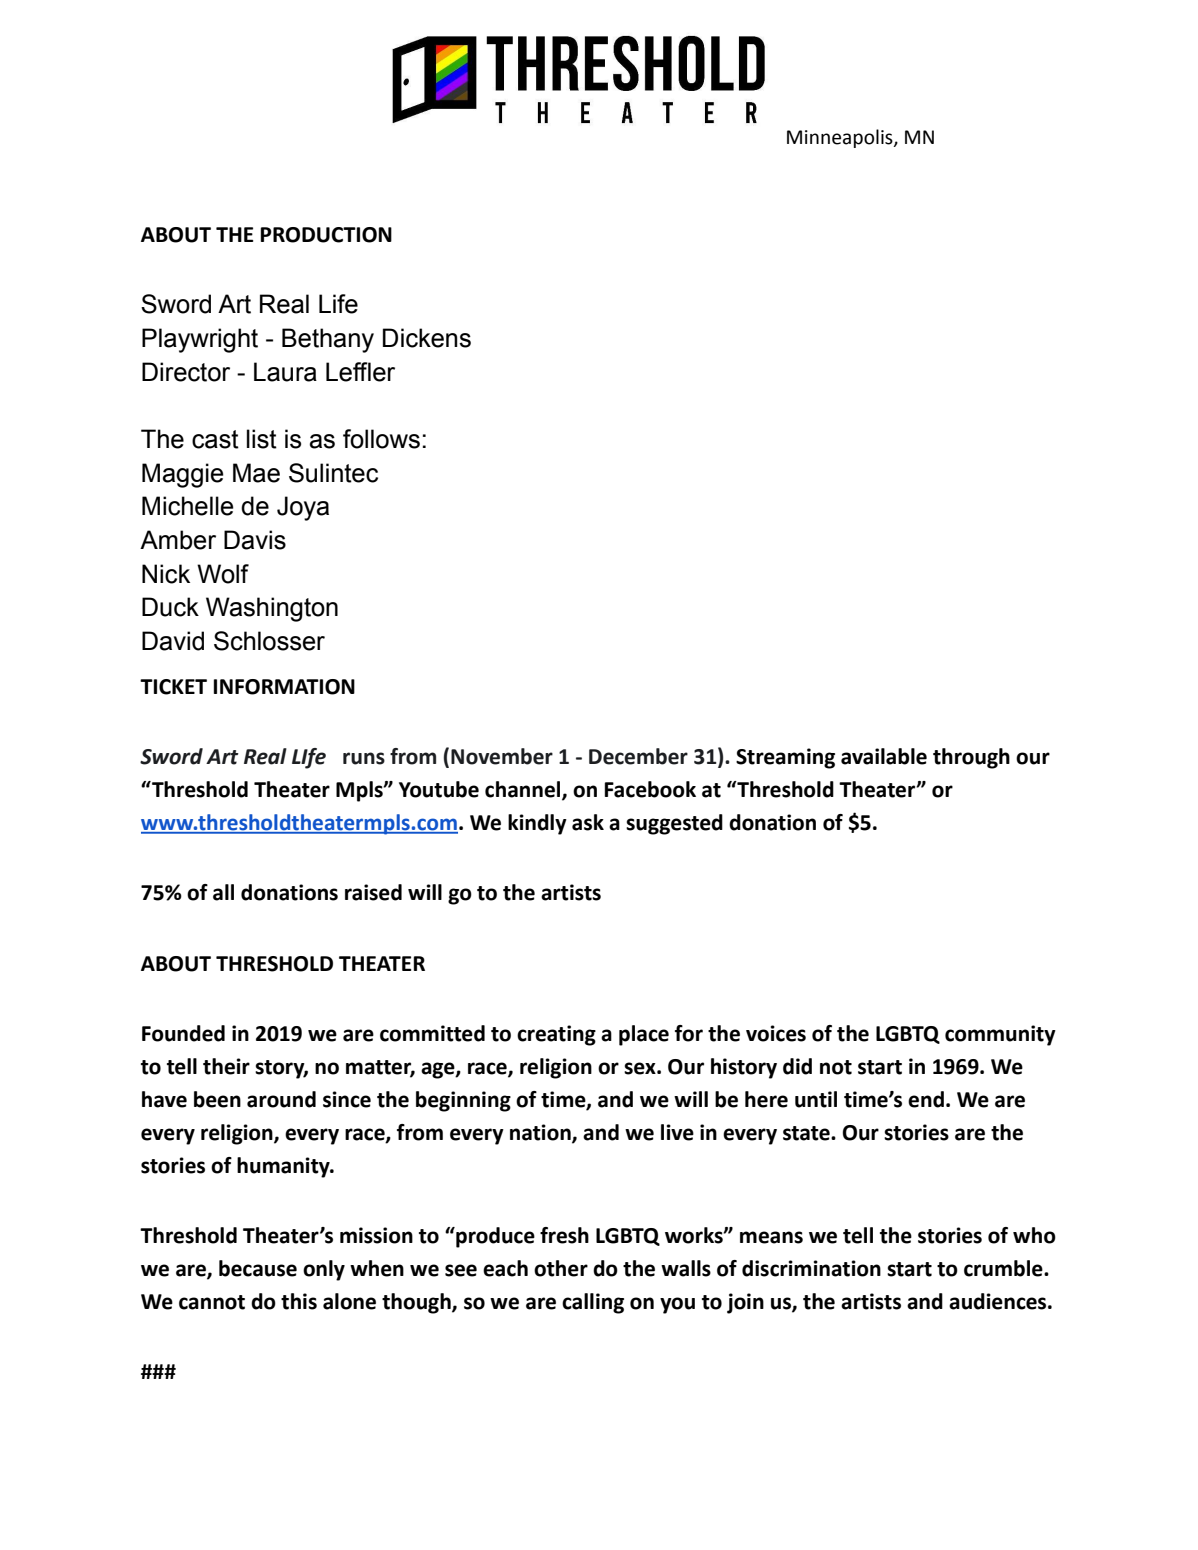 Image resolution: width=1198 pixels, height=1550 pixels. What do you see at coordinates (1000, 1035) in the document?
I see `community` at bounding box center [1000, 1035].
